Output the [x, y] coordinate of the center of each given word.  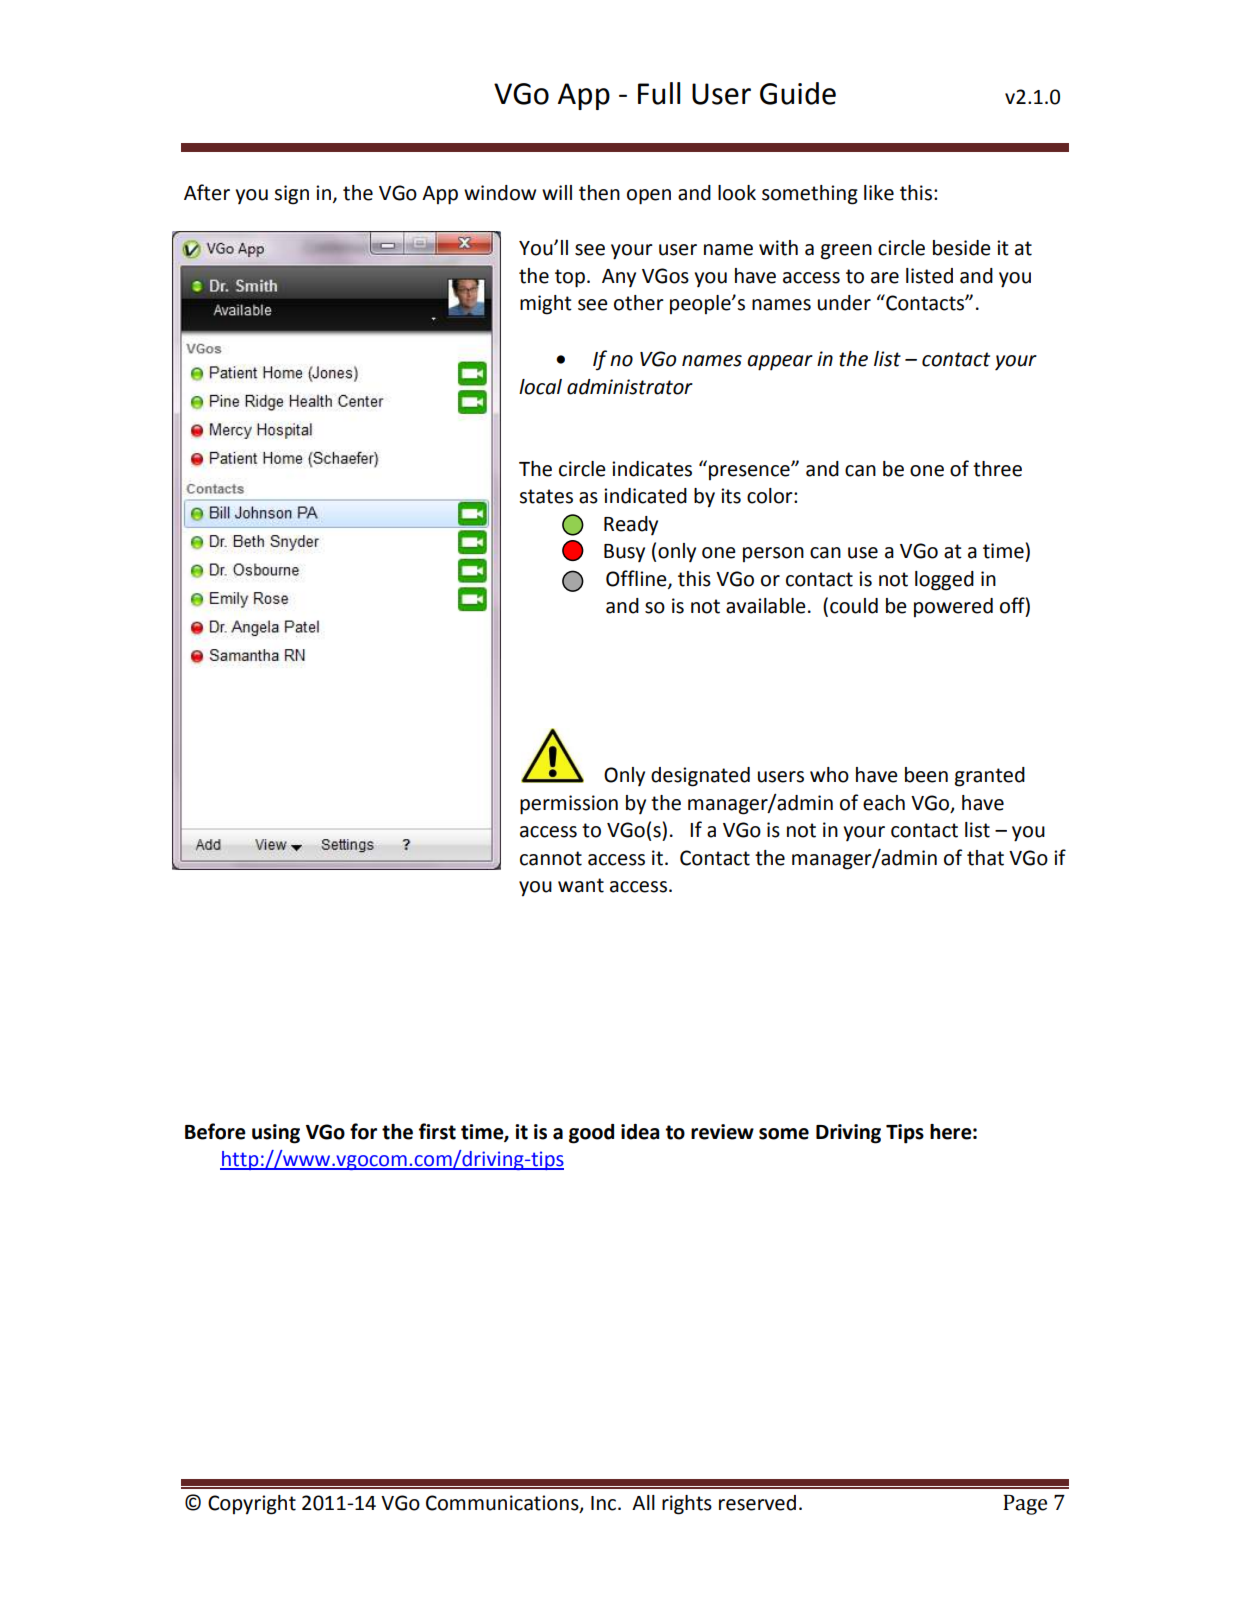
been [926, 775]
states [546, 496]
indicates [652, 469]
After [207, 192]
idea [640, 1132]
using [276, 1134]
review [722, 1132]
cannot [551, 858]
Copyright [252, 1505]
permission [569, 805]
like [879, 193]
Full [659, 93]
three [997, 469]
